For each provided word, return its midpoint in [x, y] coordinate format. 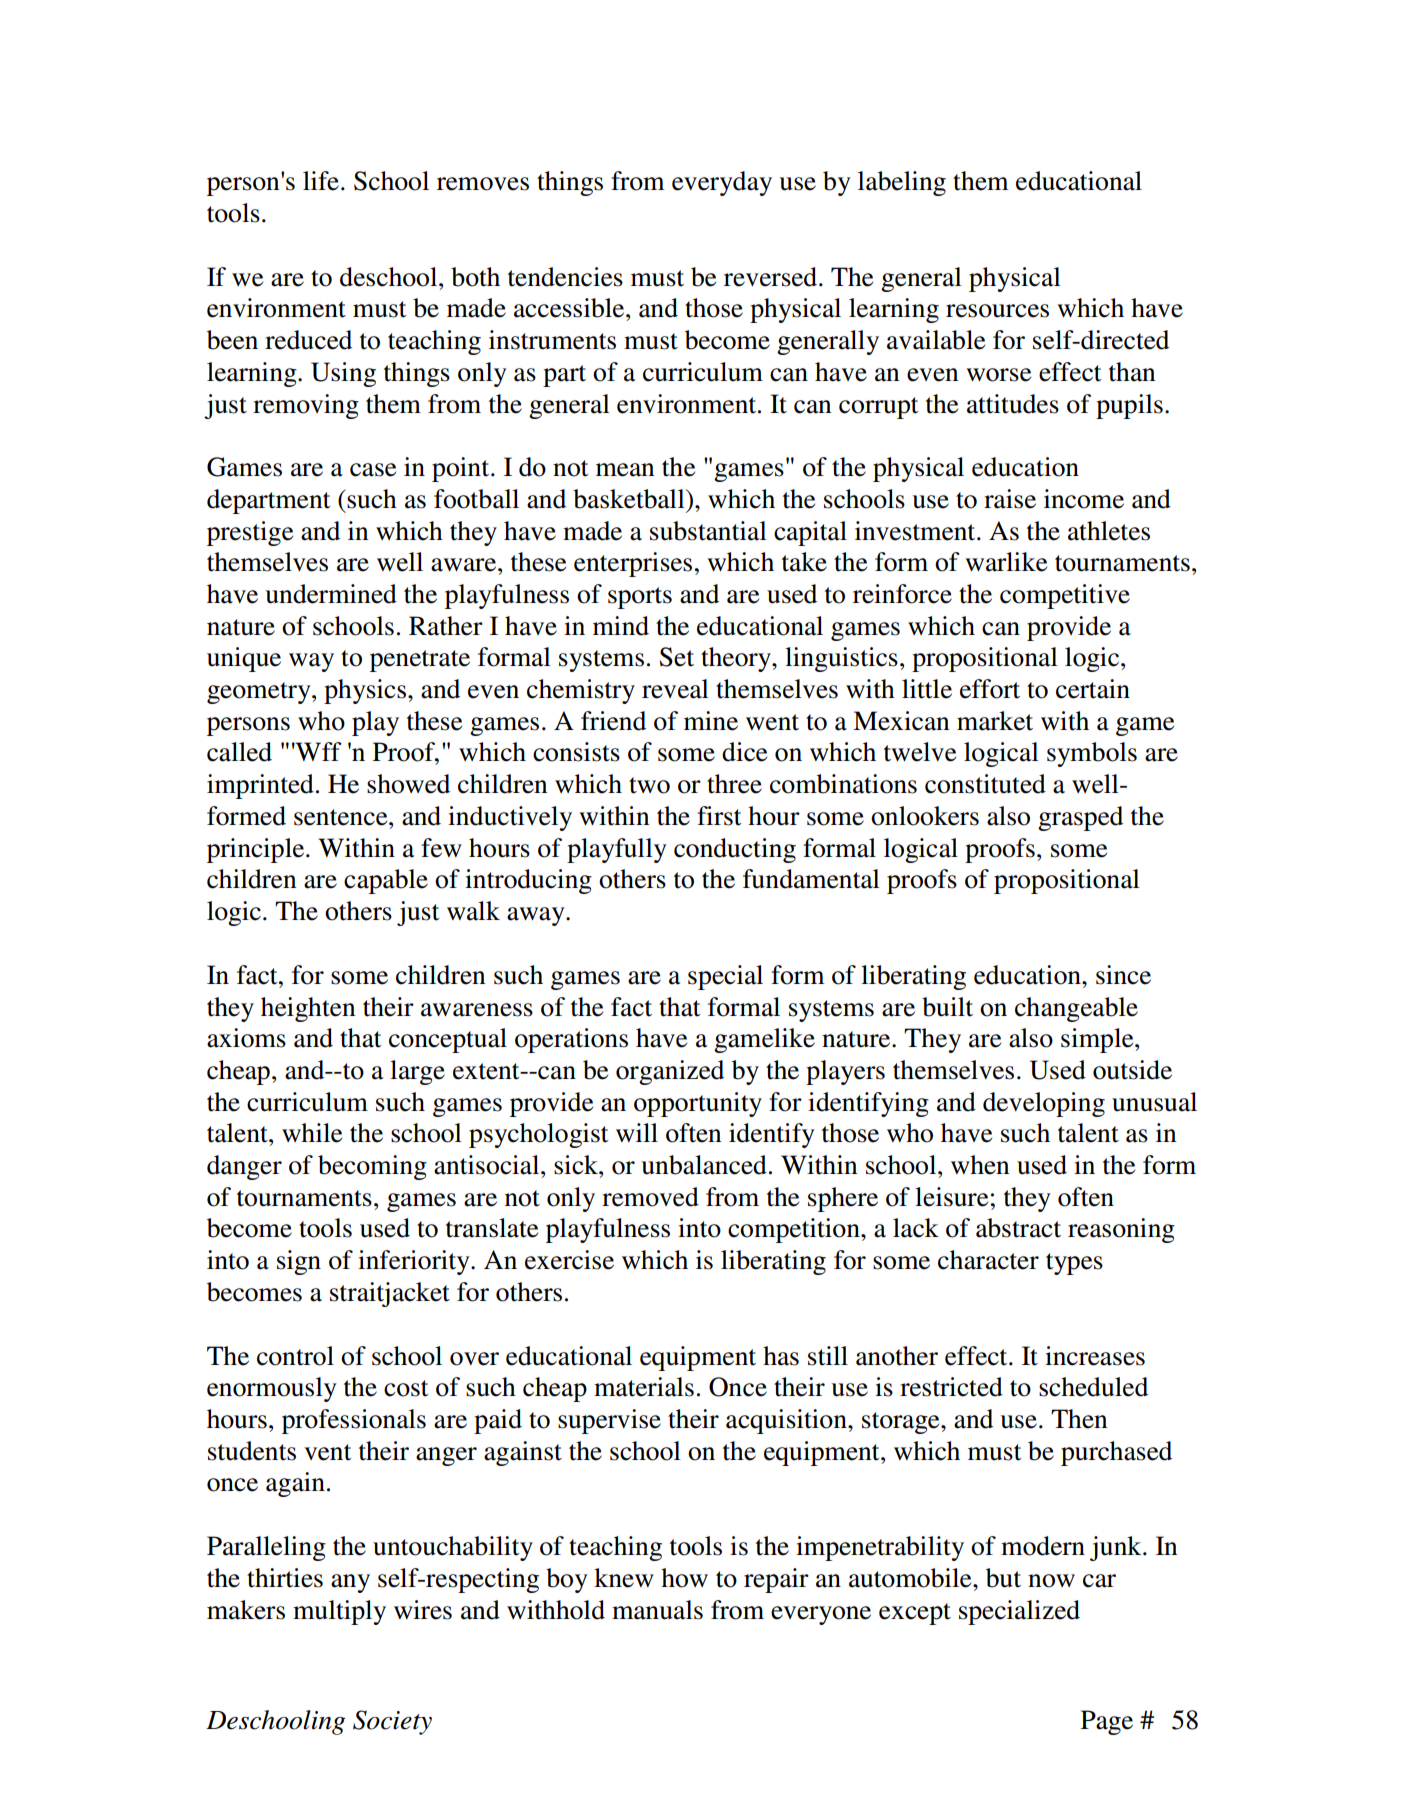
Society [392, 1722]
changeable [1076, 1009]
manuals [657, 1610]
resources [997, 311]
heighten [308, 1009]
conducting [735, 850]
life [321, 181]
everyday [722, 183]
